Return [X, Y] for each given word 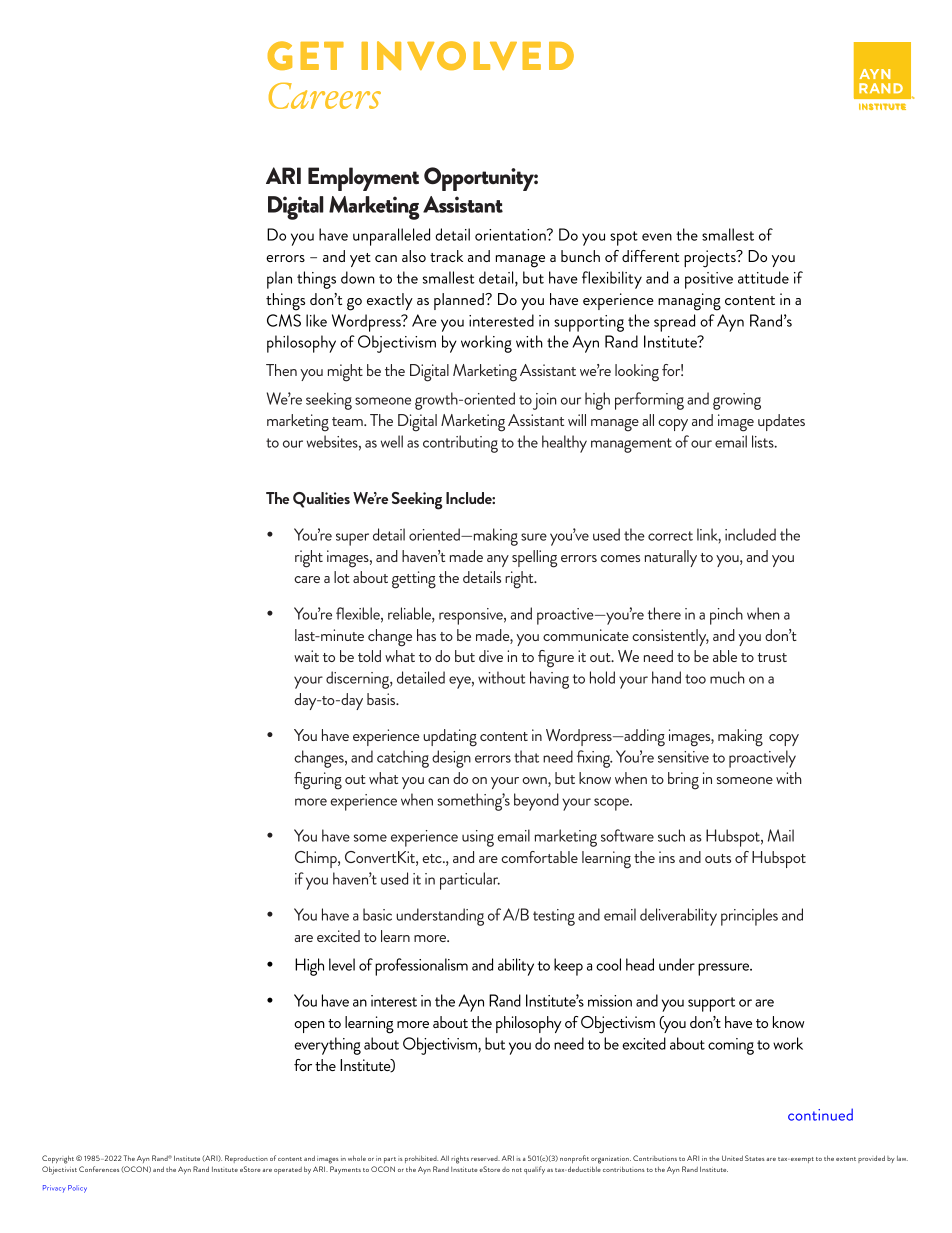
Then [281, 370]
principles [749, 917]
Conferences [99, 1169]
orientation [511, 235]
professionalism [421, 967]
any [498, 561]
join [545, 401]
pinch [726, 616]
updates [781, 422]
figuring [318, 781]
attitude [763, 277]
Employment [363, 179]
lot [342, 577]
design [451, 759]
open [309, 1027]
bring [683, 781]
